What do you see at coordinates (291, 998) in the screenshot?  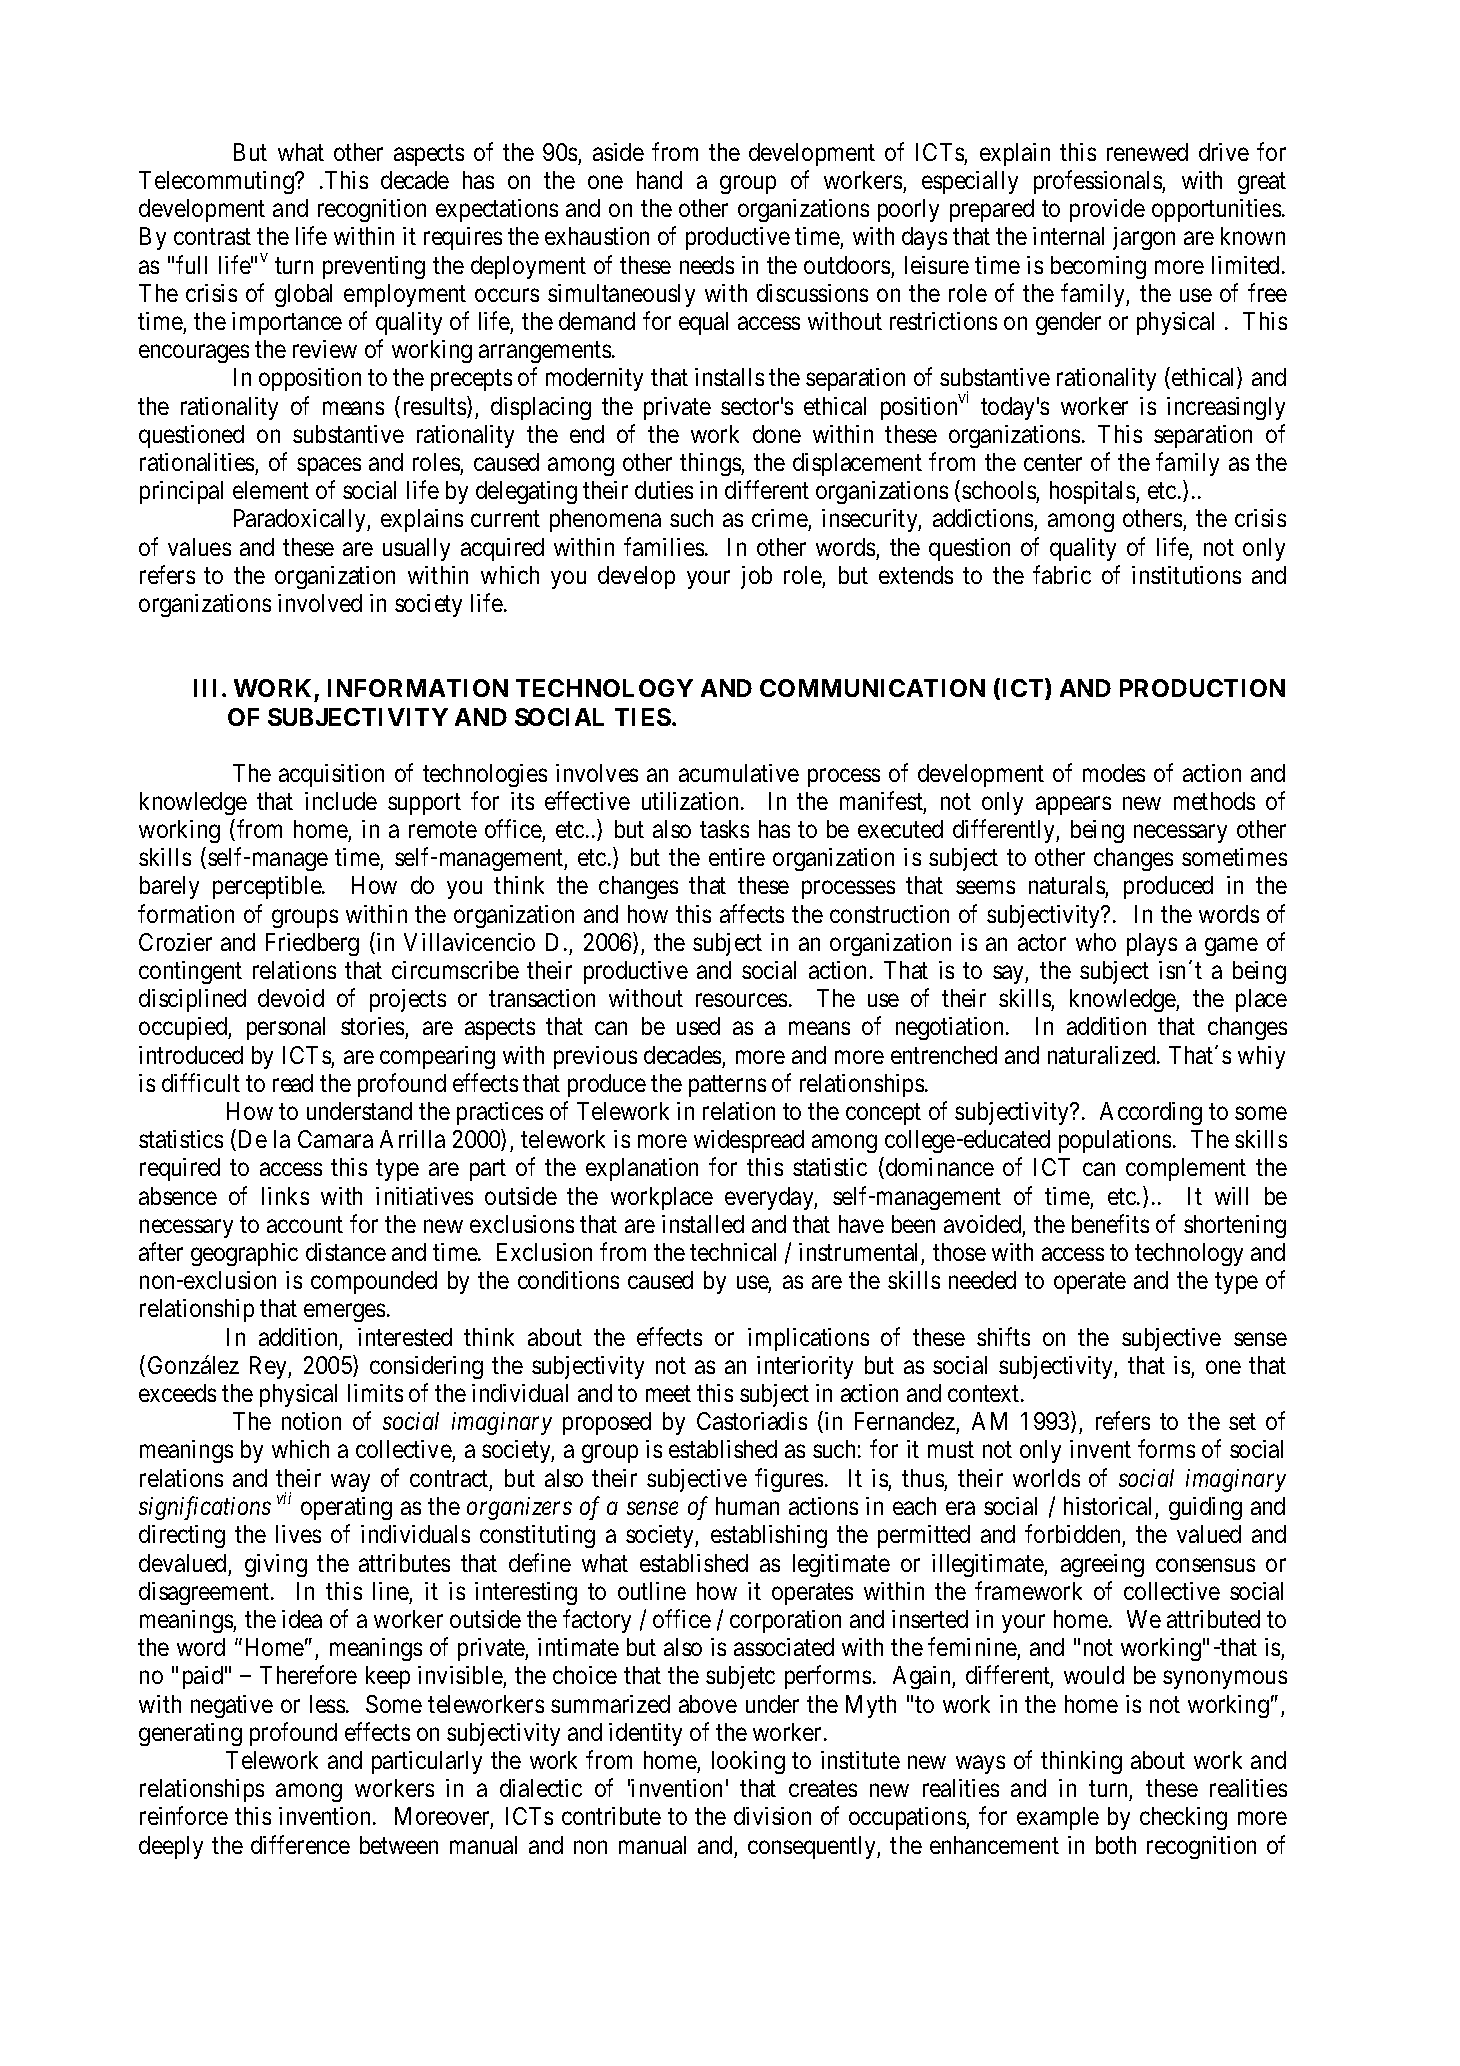 I see `devoid` at bounding box center [291, 998].
